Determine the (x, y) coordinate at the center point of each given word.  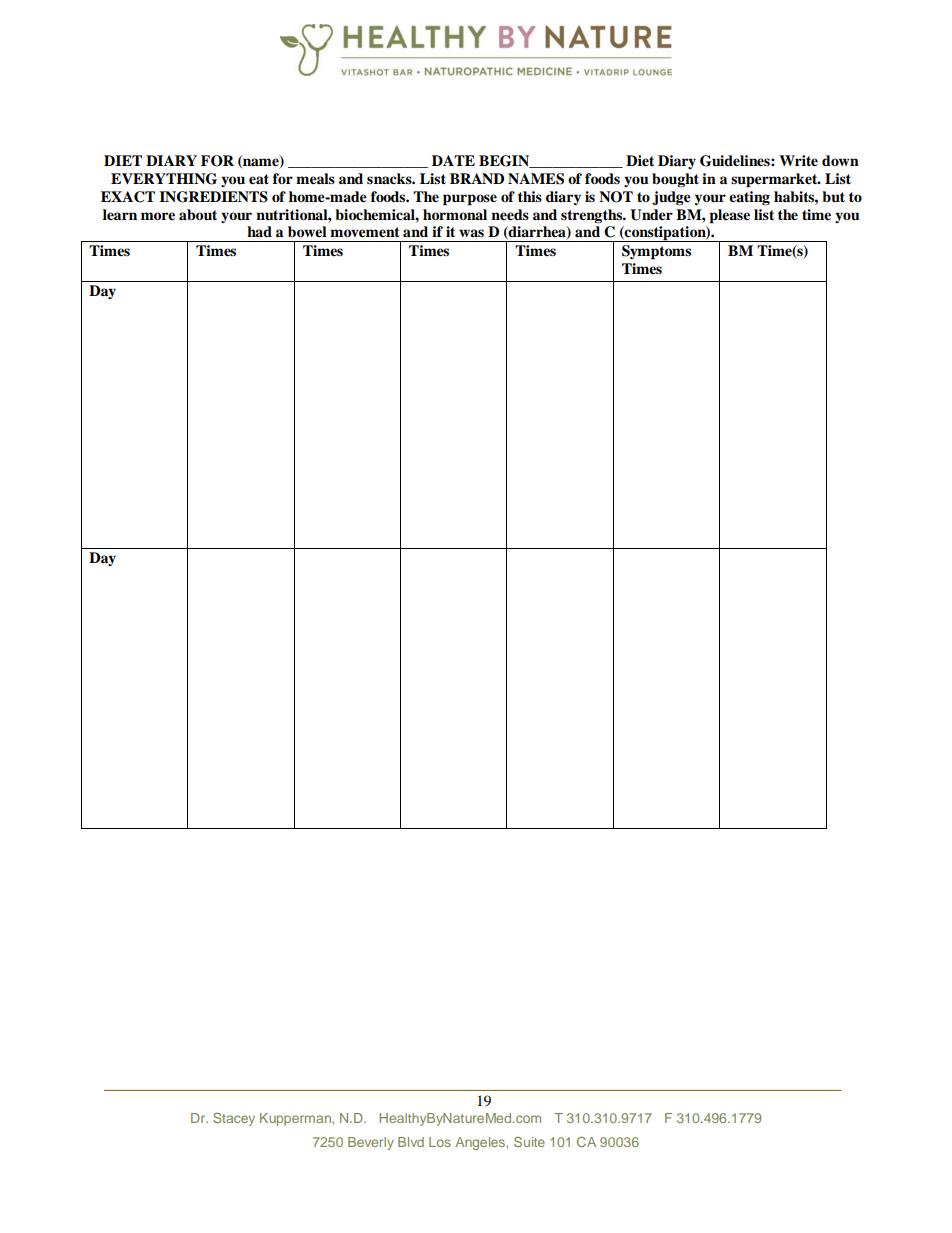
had (259, 231)
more (158, 216)
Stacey (234, 1119)
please (729, 216)
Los (440, 1142)
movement (365, 232)
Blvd (411, 1142)
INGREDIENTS (213, 197)
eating (749, 198)
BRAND (477, 178)
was (471, 233)
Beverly (371, 1143)
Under (651, 215)
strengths (592, 216)
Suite (529, 1142)
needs (510, 215)
